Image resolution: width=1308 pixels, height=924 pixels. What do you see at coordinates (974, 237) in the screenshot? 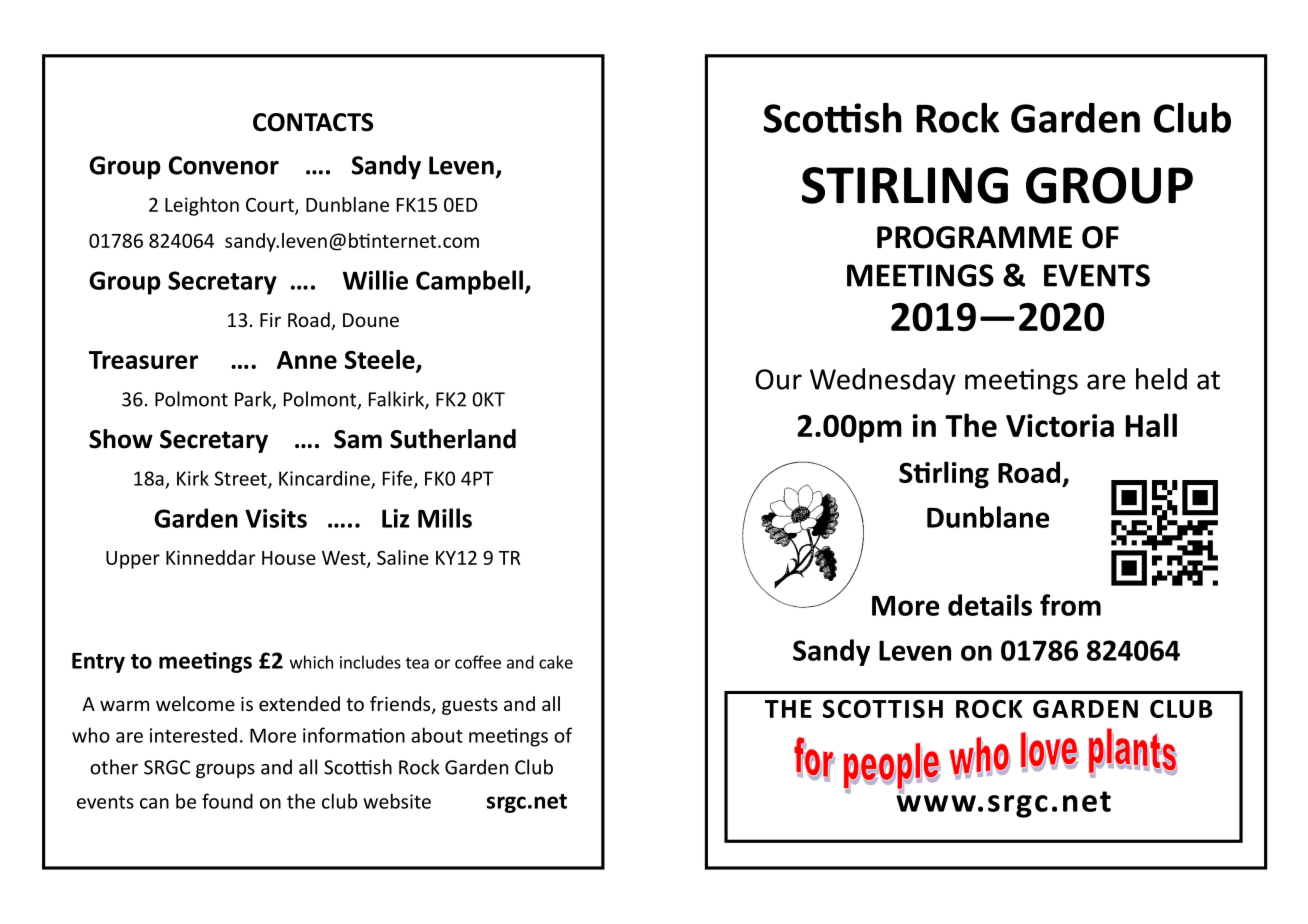
I see `PROGRAMME` at bounding box center [974, 237].
